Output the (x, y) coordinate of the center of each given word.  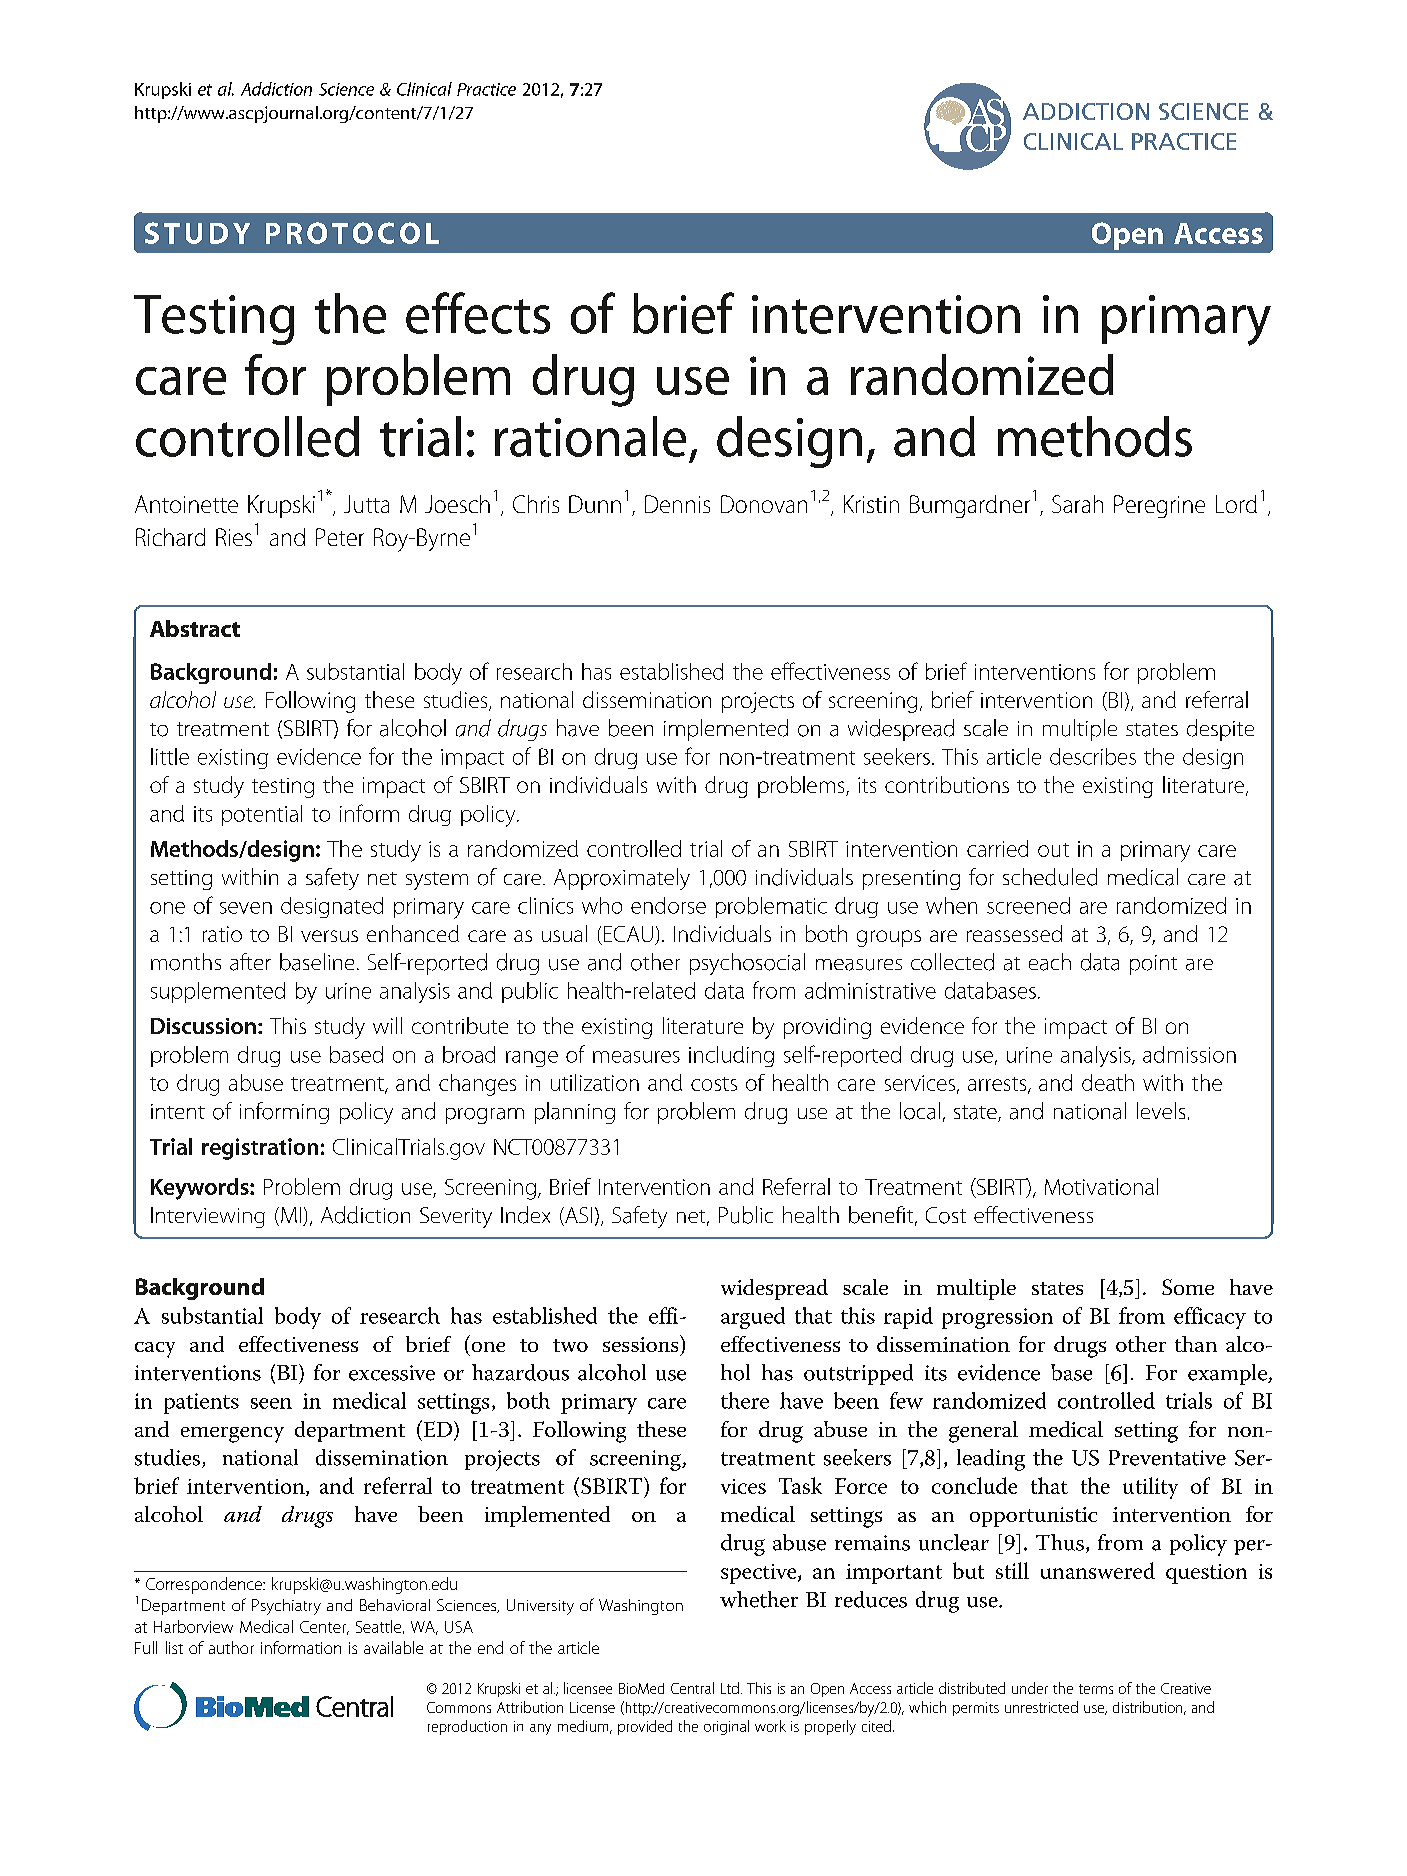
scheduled (1050, 877)
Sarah (1077, 504)
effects (478, 313)
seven (246, 908)
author (231, 1647)
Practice (486, 89)
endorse (668, 905)
